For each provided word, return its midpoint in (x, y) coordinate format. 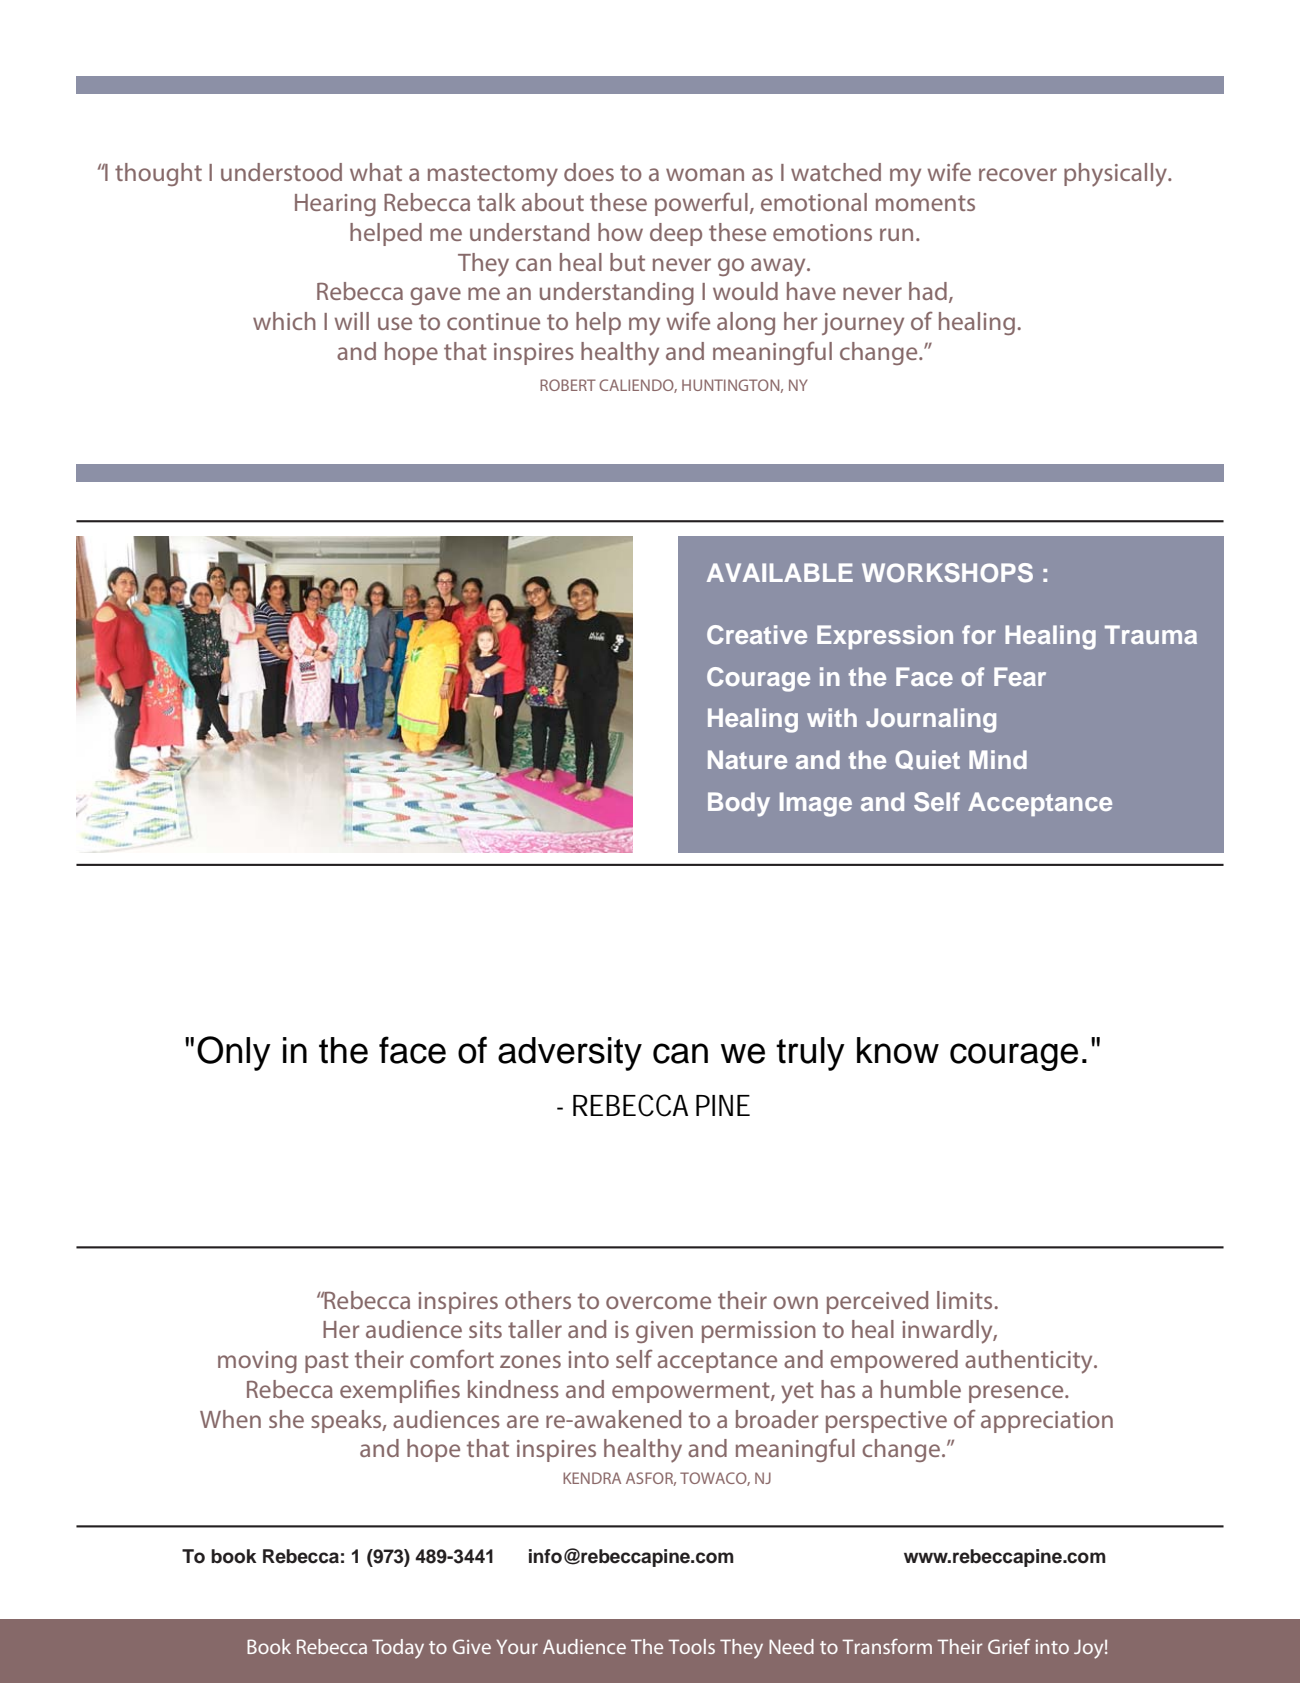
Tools (691, 1646)
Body (739, 804)
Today (398, 1649)
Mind (998, 759)
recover (1018, 174)
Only (234, 1053)
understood (281, 172)
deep (676, 234)
